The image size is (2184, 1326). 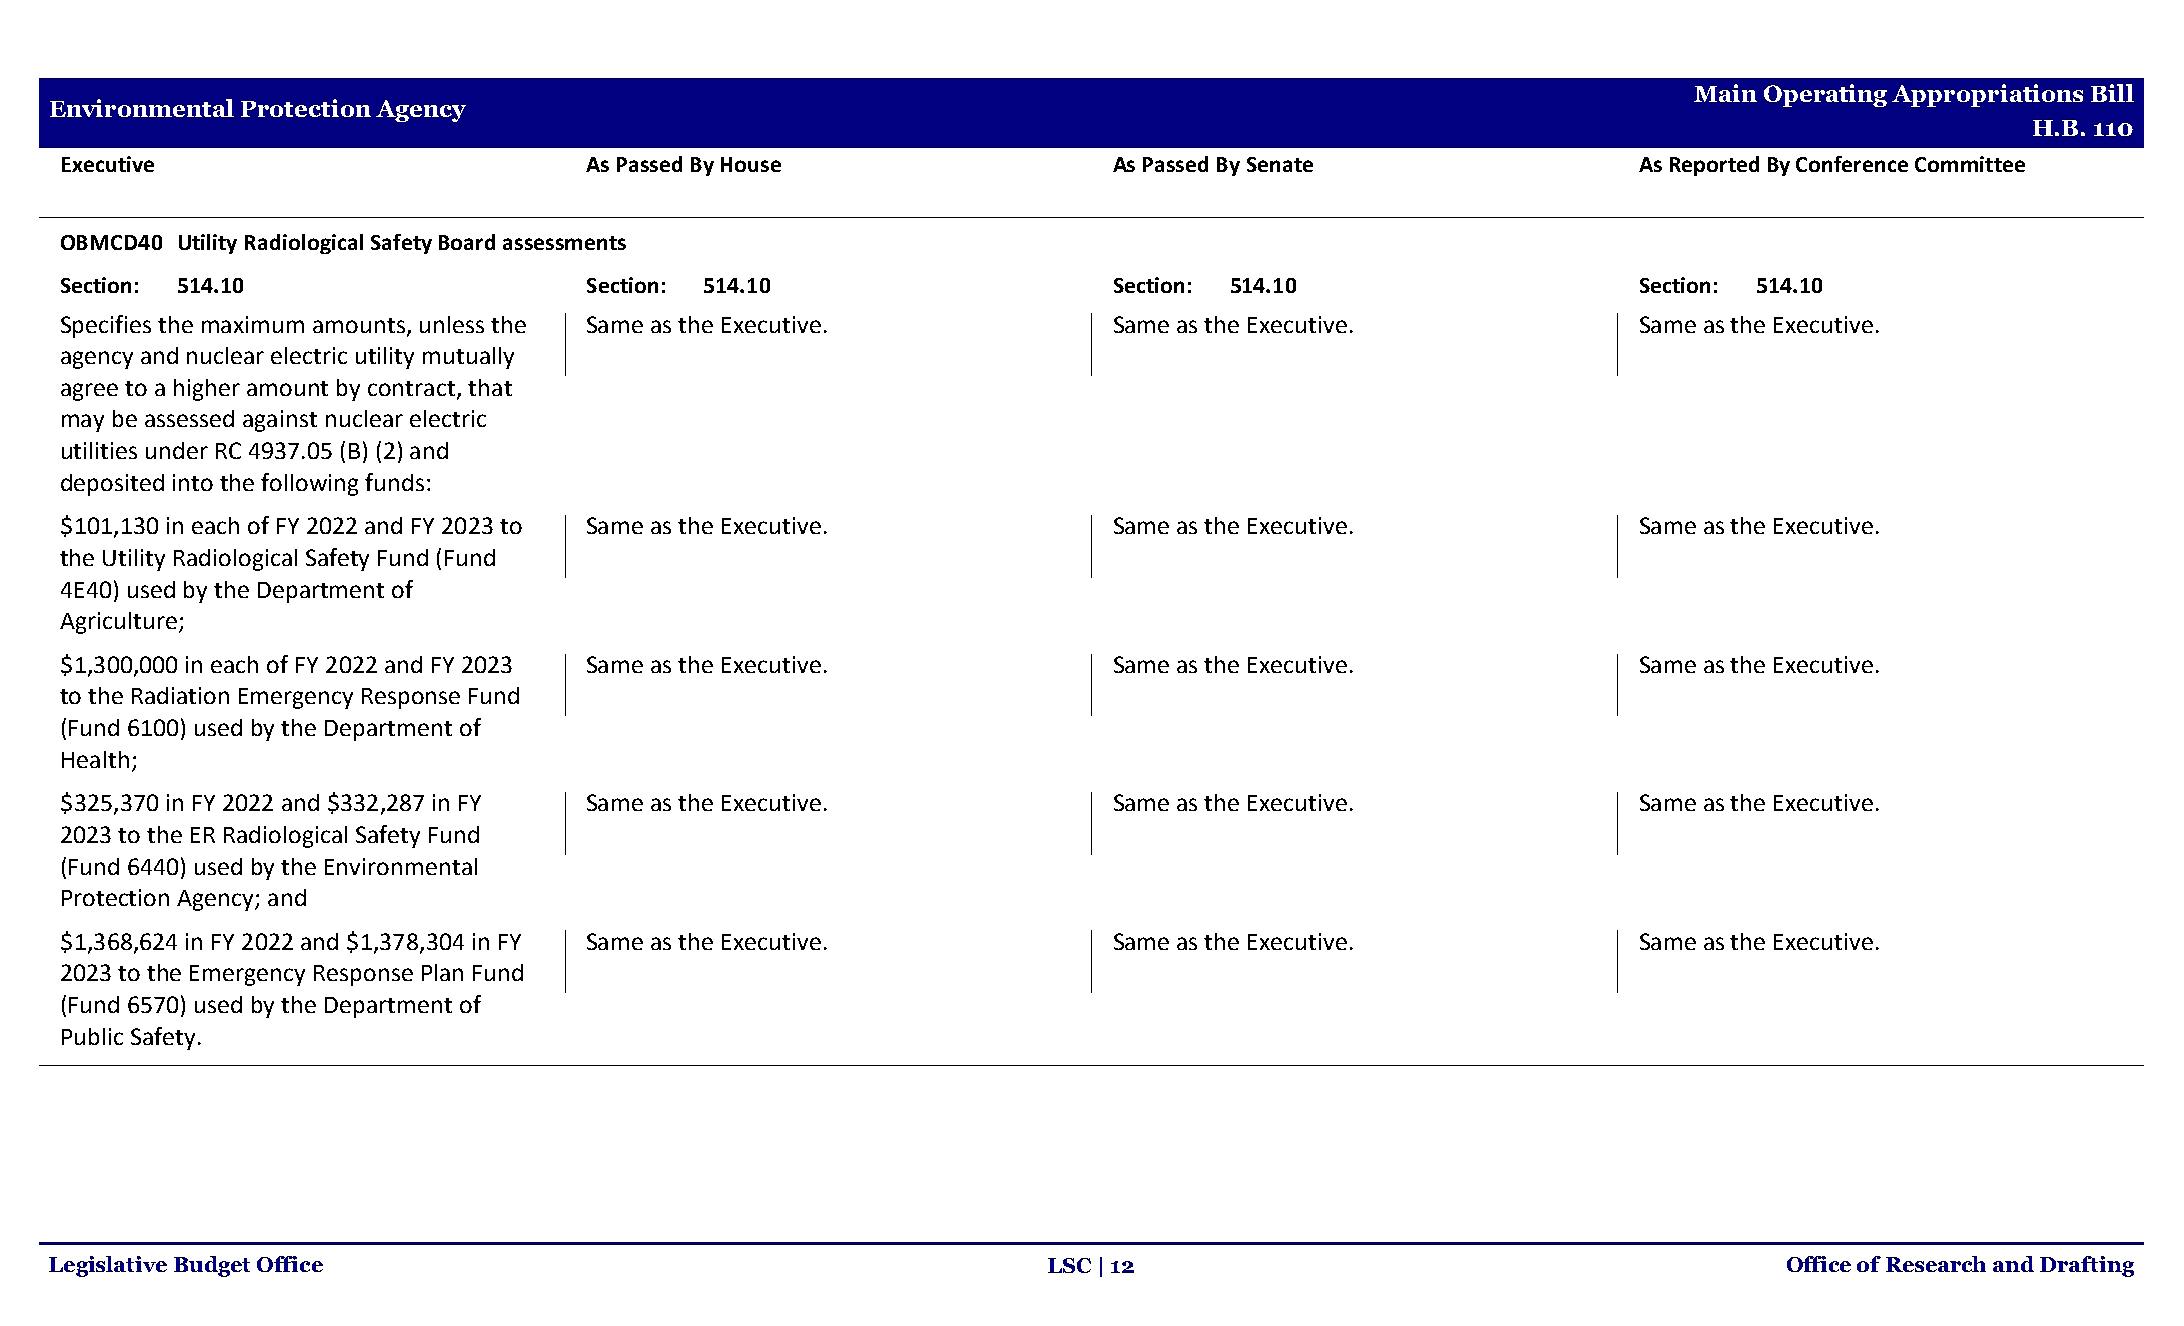 What do you see at coordinates (309, 484) in the image?
I see `following` at bounding box center [309, 484].
